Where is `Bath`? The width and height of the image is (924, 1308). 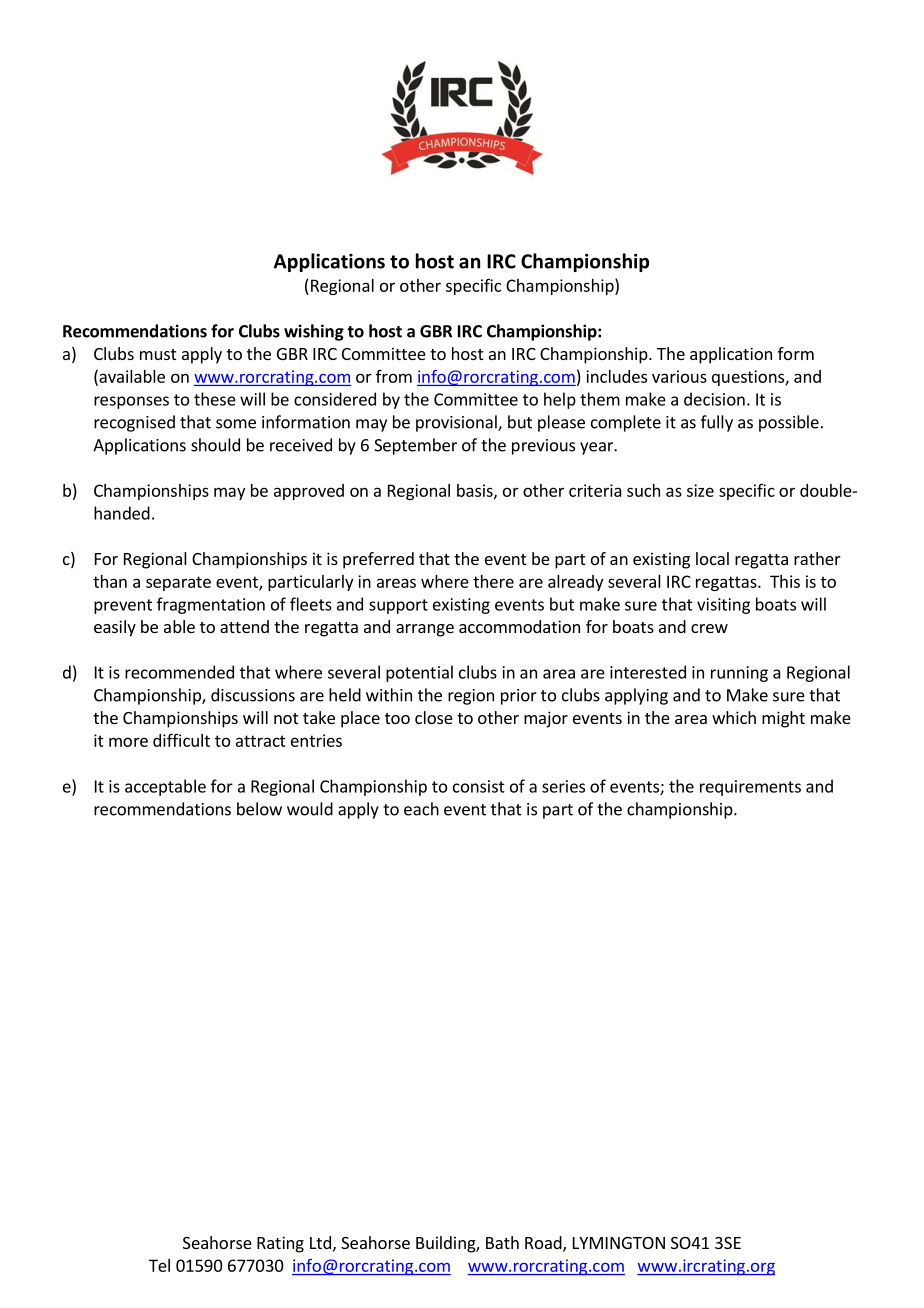 Bath is located at coordinates (502, 1242).
